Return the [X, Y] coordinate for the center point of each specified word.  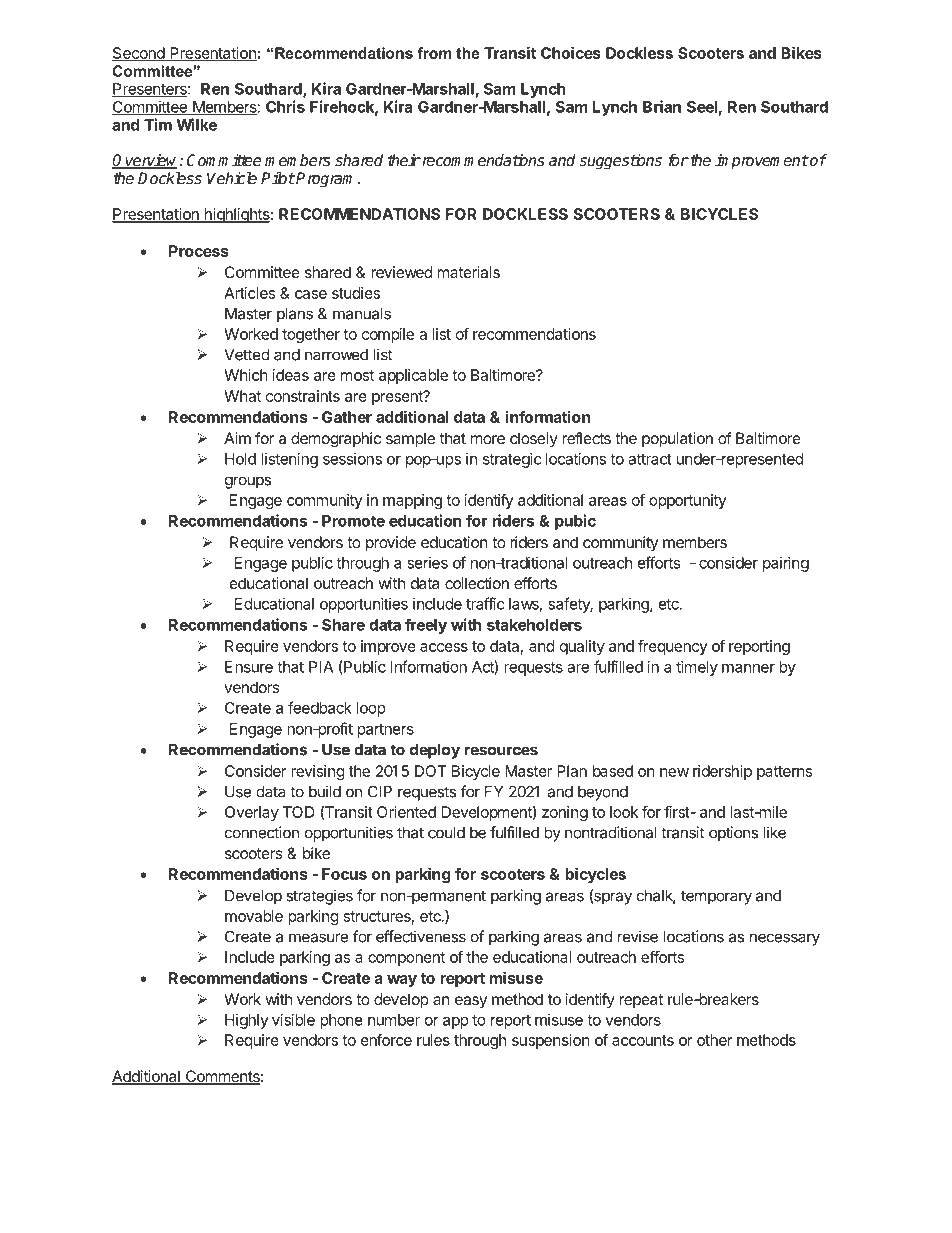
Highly [246, 1021]
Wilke [196, 124]
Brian [662, 106]
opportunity [688, 501]
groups [248, 482]
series [427, 563]
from [434, 53]
